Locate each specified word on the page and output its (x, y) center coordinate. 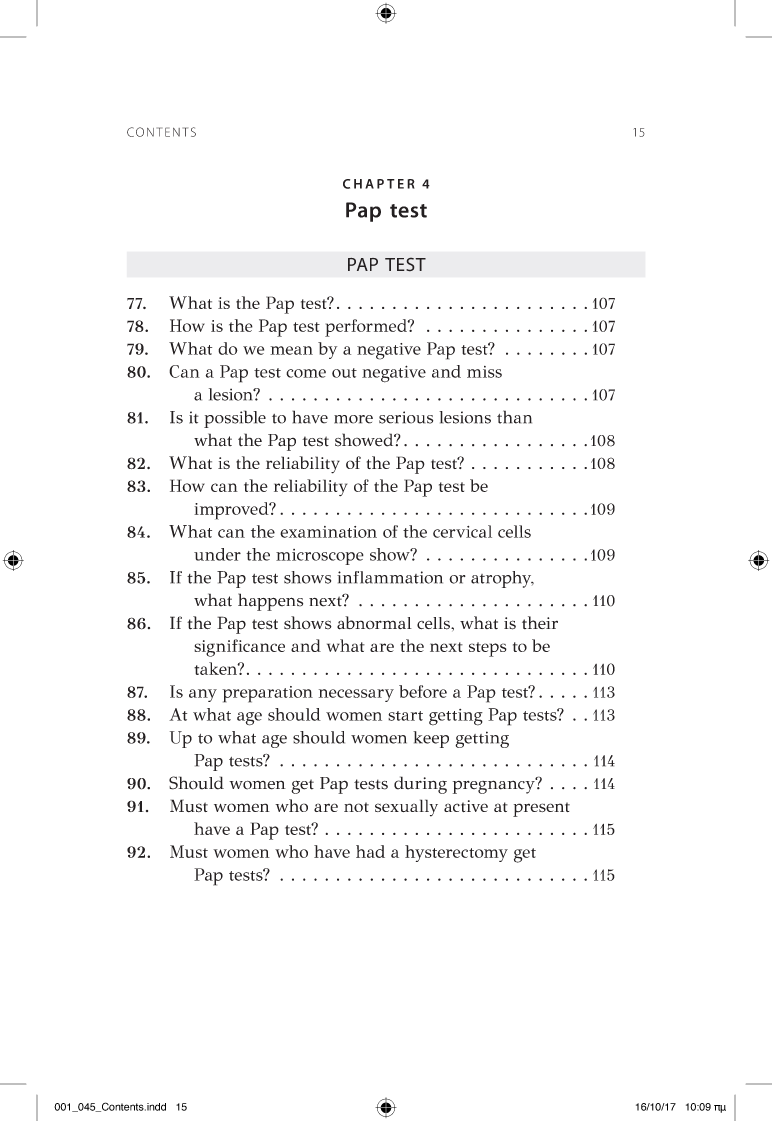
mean (291, 350)
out (344, 373)
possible (235, 419)
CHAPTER (379, 184)
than (514, 417)
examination (328, 532)
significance (239, 648)
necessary (356, 695)
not (356, 807)
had (370, 851)
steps (488, 649)
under (217, 554)
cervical (462, 531)
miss (484, 372)
